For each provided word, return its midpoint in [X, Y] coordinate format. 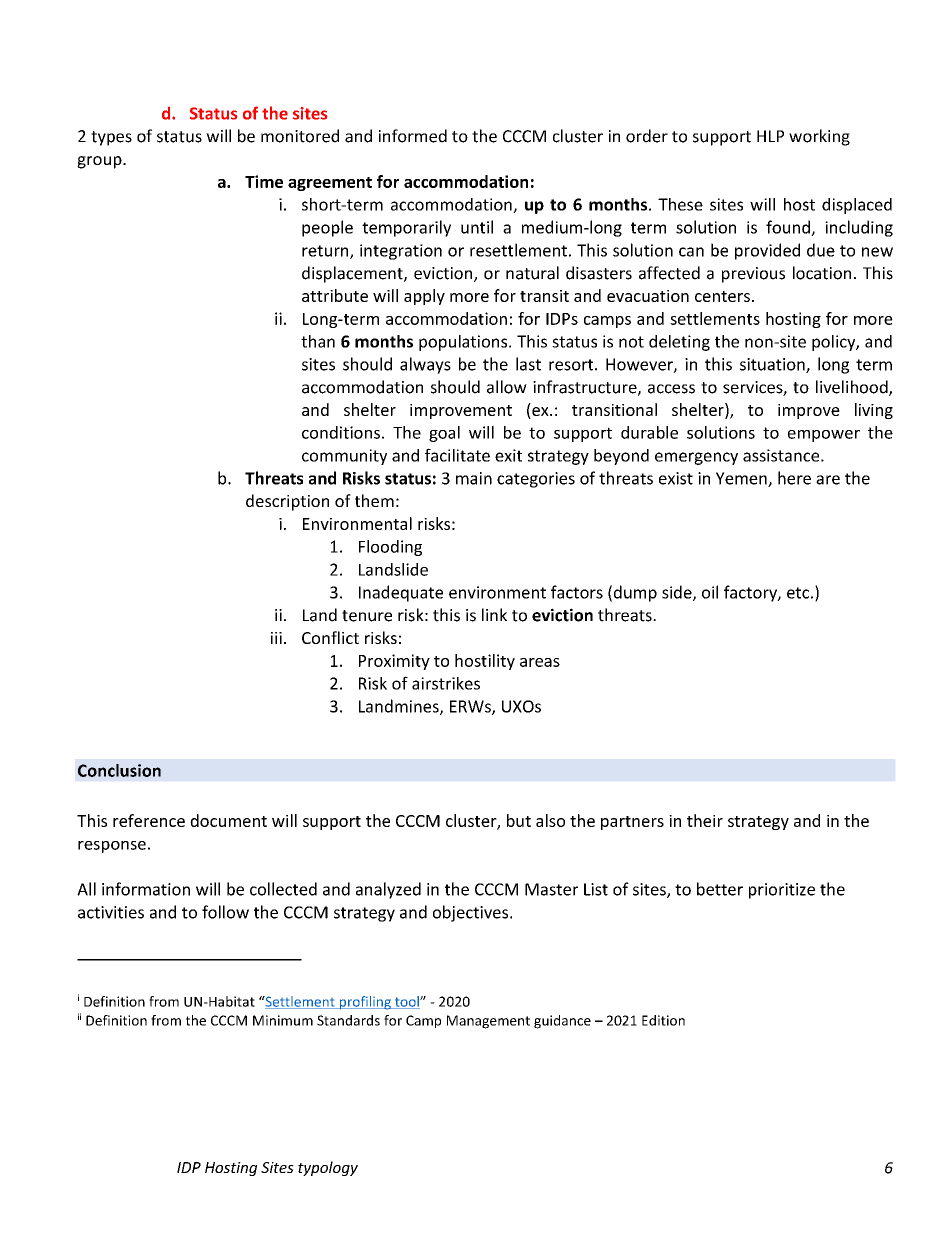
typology [328, 1168]
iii [276, 638]
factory [751, 593]
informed [413, 136]
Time [264, 181]
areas [540, 662]
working [819, 137]
